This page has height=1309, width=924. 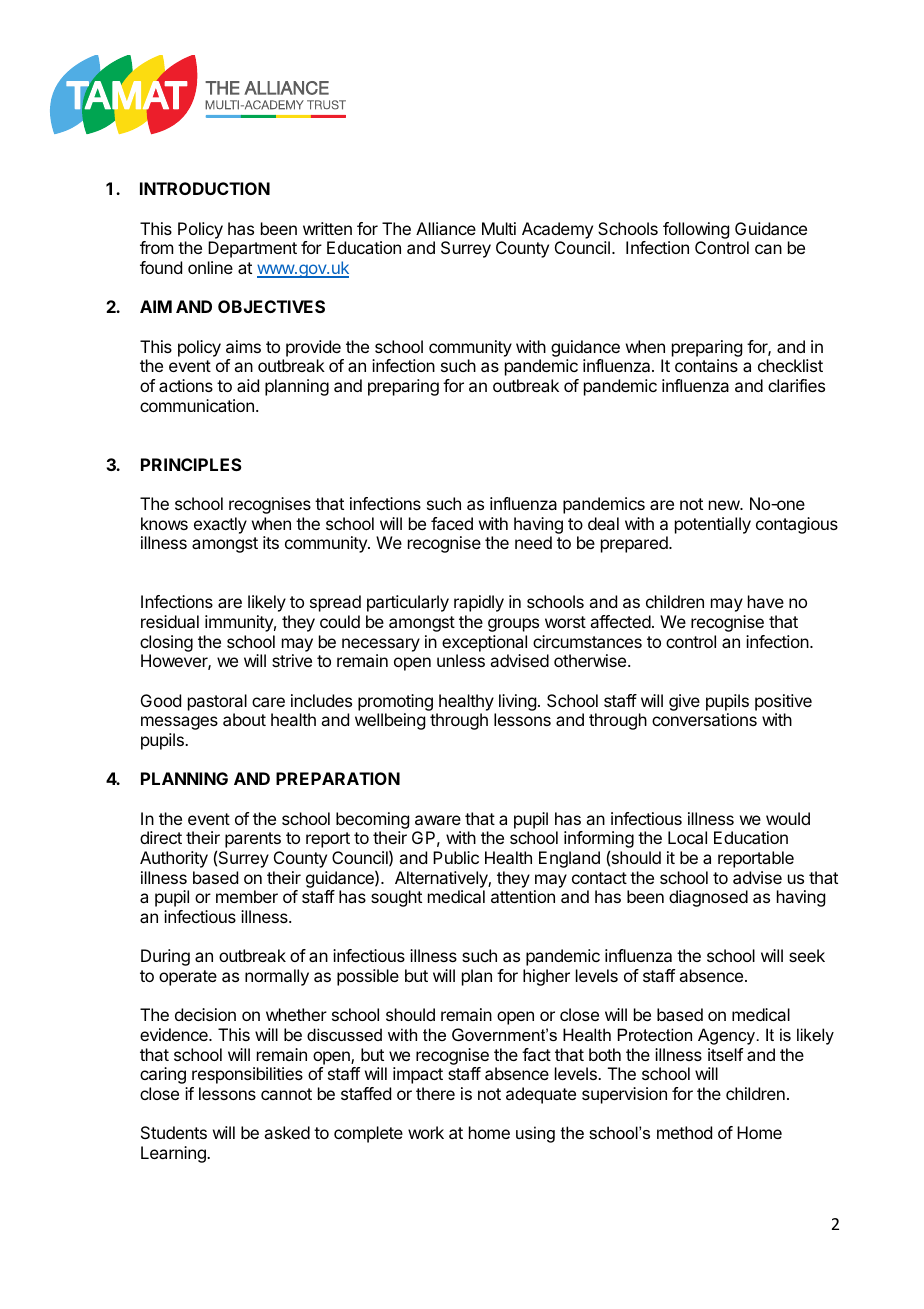 What do you see at coordinates (713, 525) in the page?
I see `potentially` at bounding box center [713, 525].
